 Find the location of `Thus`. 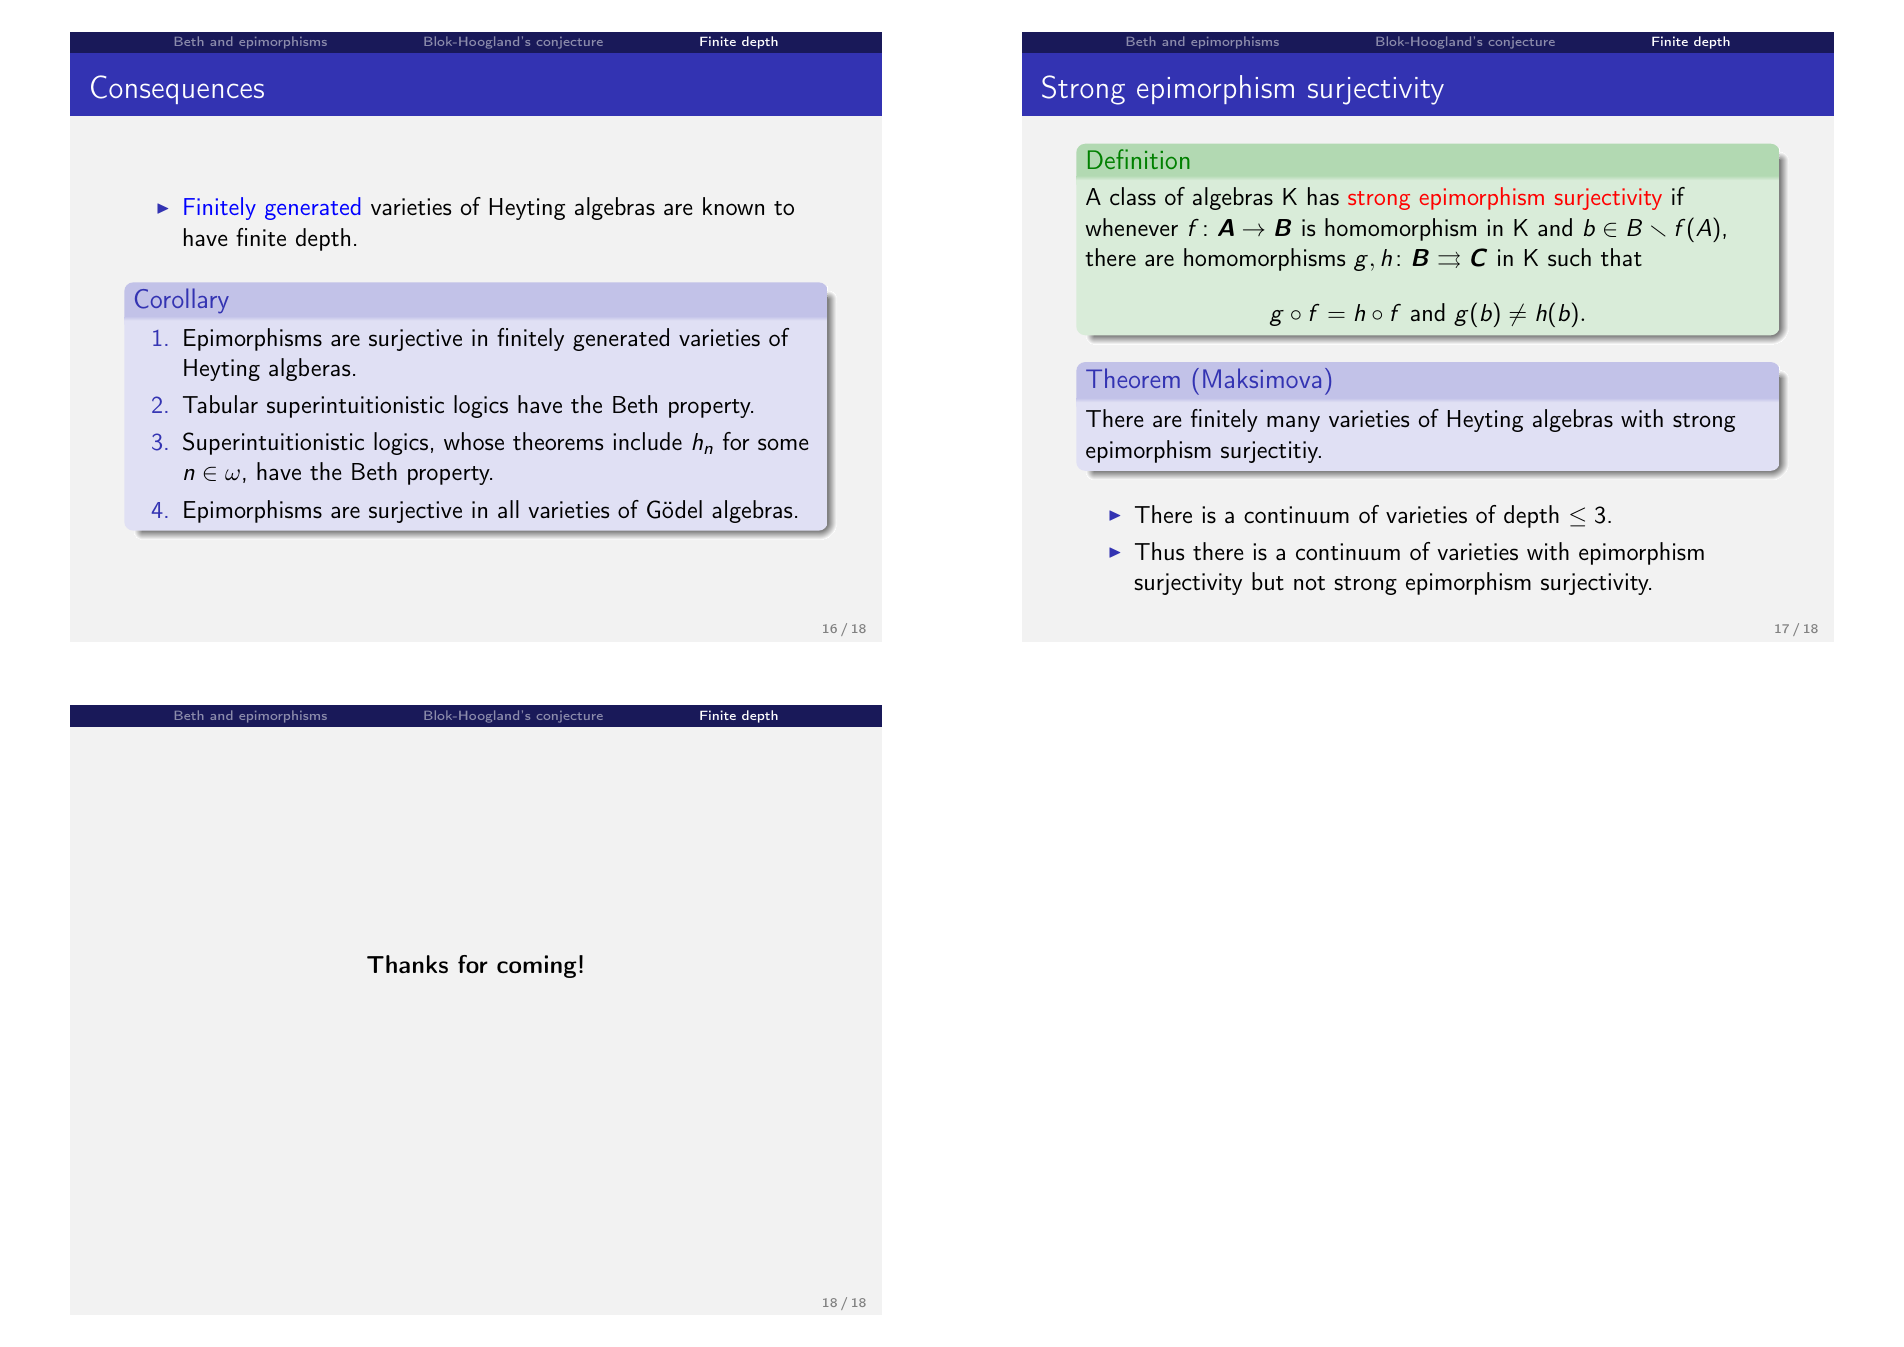

Thus is located at coordinates (1159, 551).
